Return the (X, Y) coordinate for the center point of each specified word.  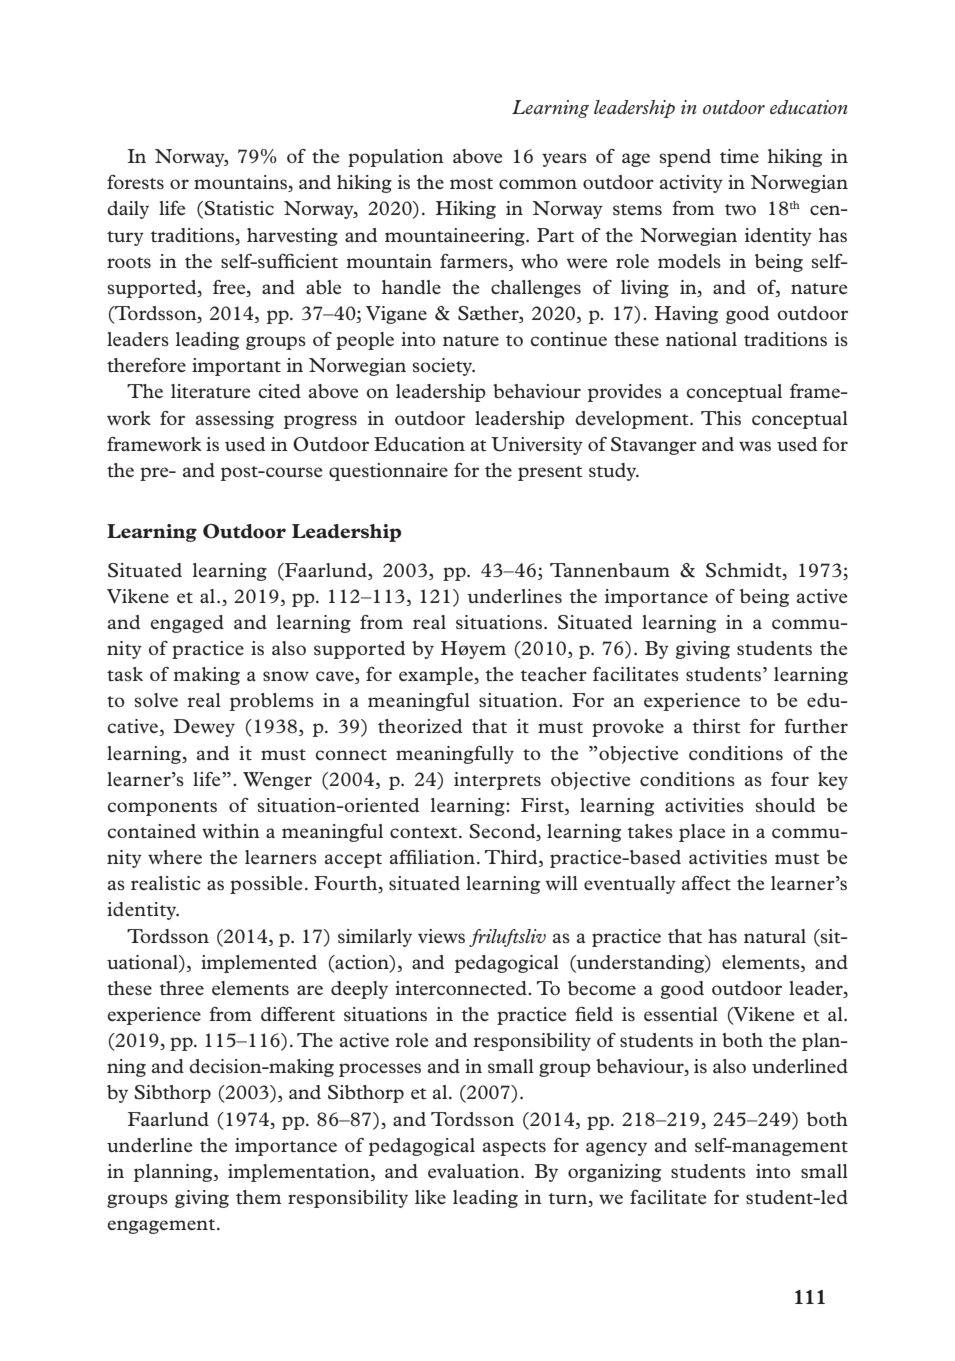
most (471, 183)
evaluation (475, 1171)
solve (156, 700)
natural (775, 936)
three (181, 988)
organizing (614, 1173)
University (537, 446)
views (441, 936)
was (755, 446)
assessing (235, 420)
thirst (716, 726)
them (258, 1197)
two (740, 209)
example (437, 676)
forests (135, 182)
